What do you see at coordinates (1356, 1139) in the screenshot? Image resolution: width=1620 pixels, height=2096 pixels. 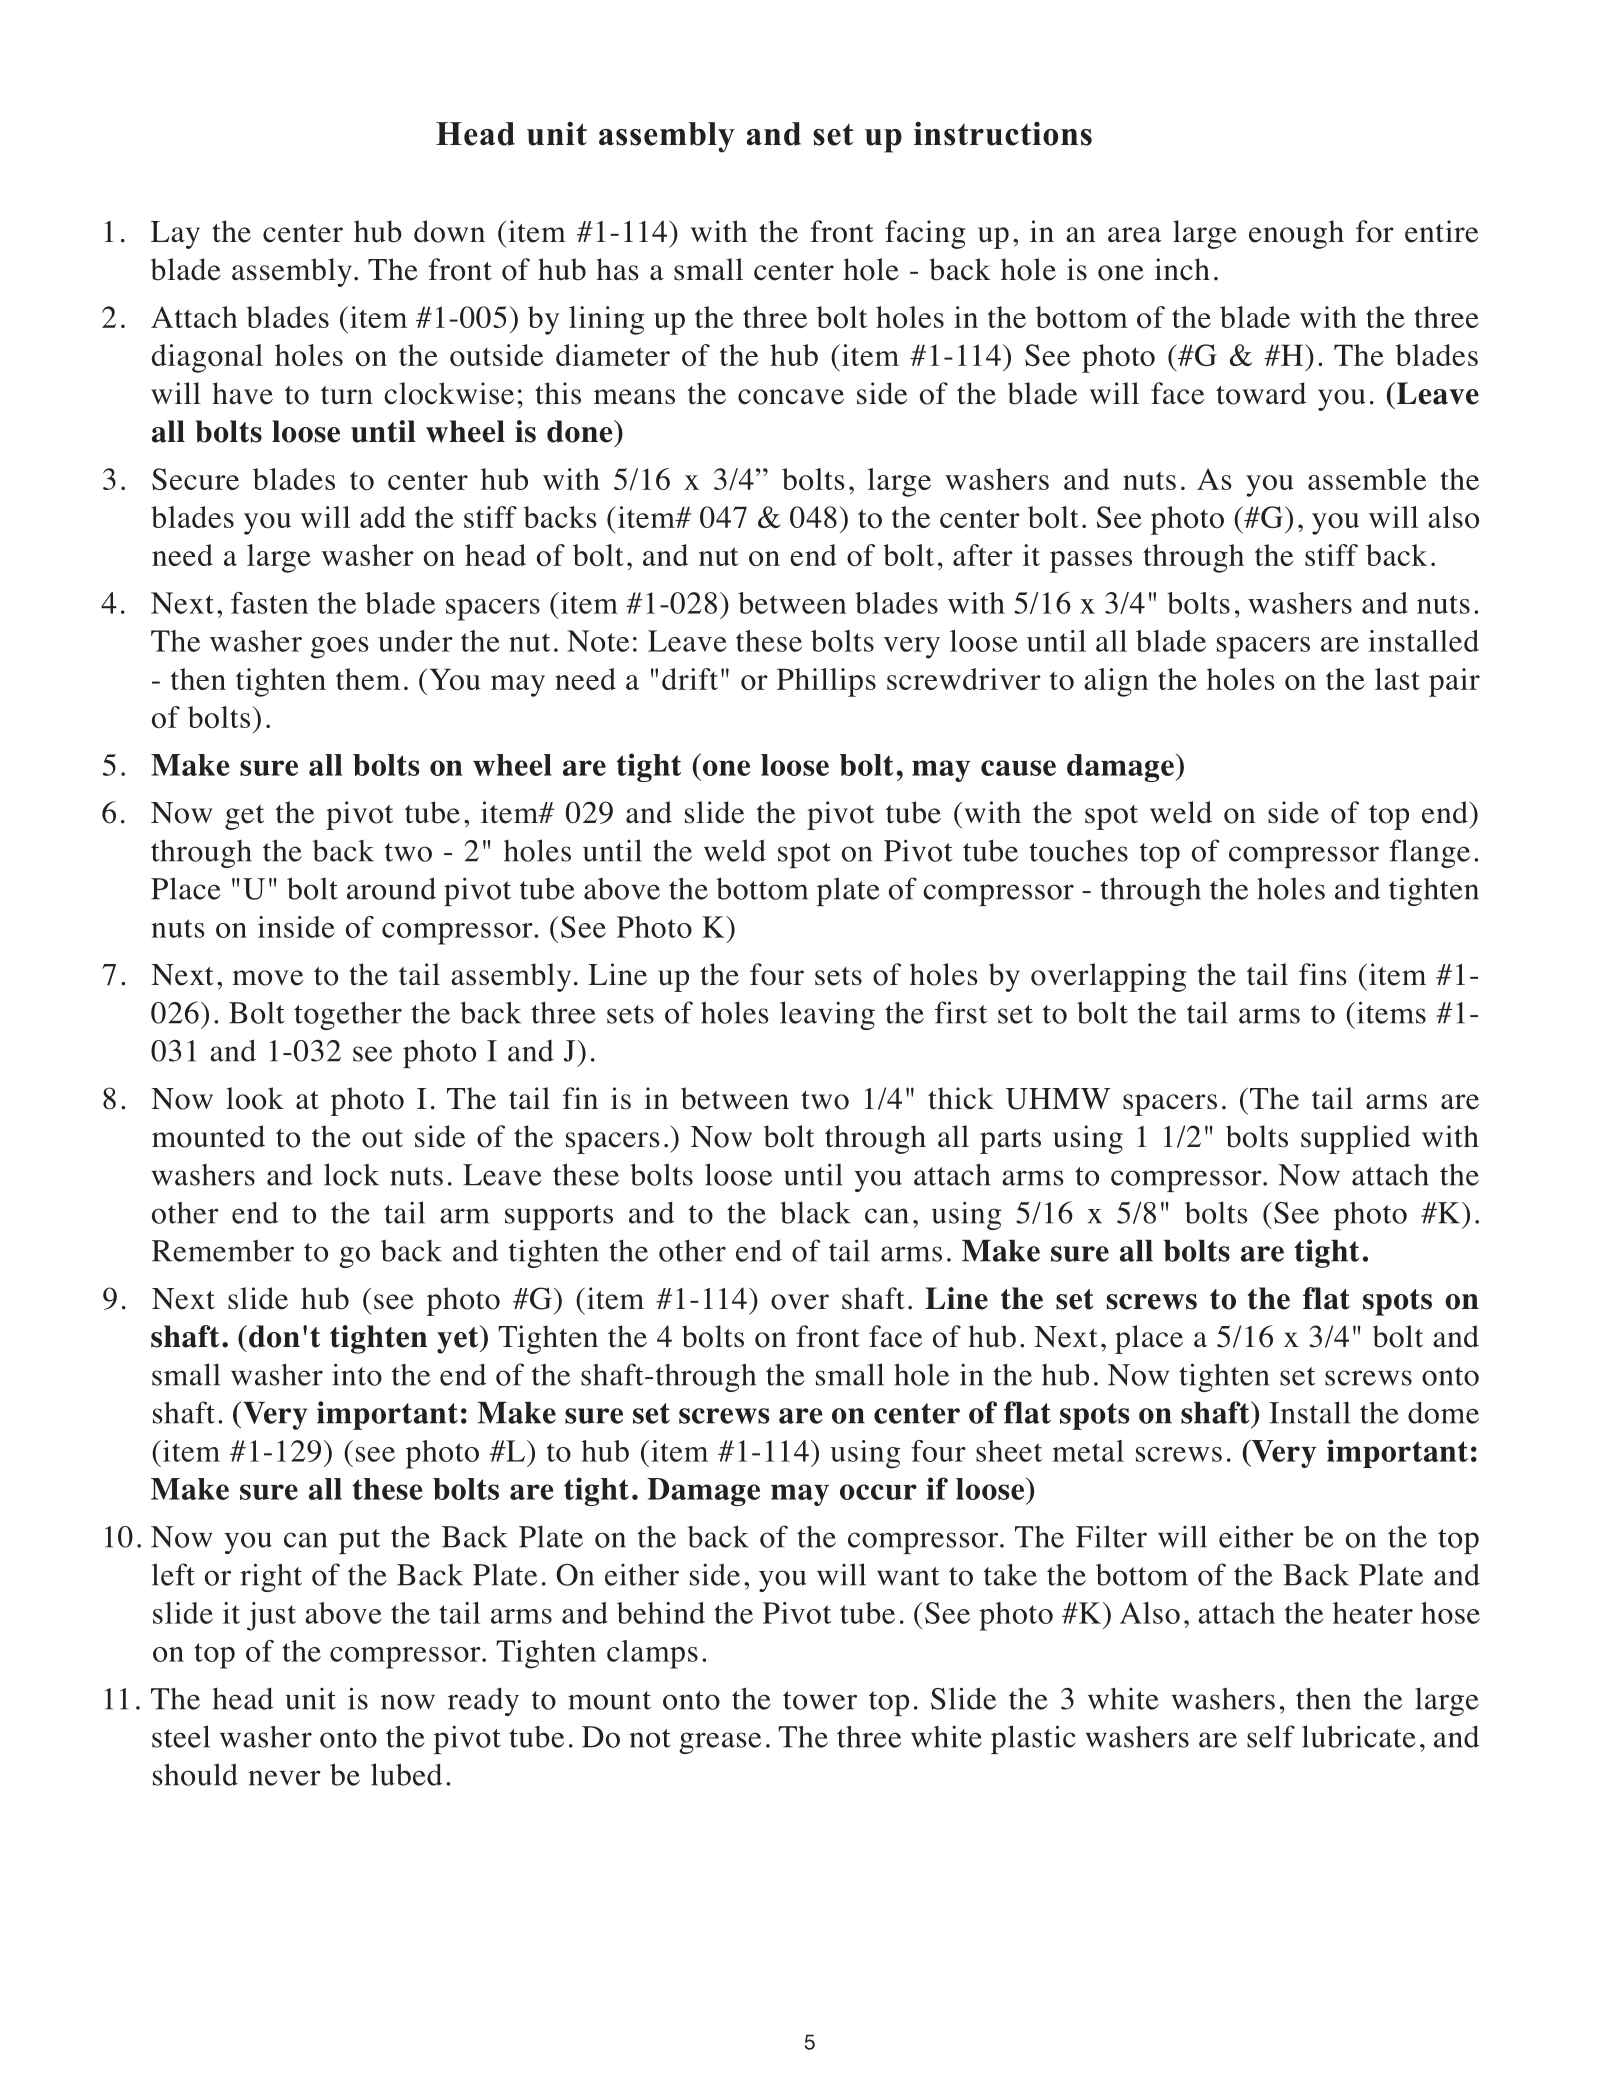 I see `supplied` at bounding box center [1356, 1139].
